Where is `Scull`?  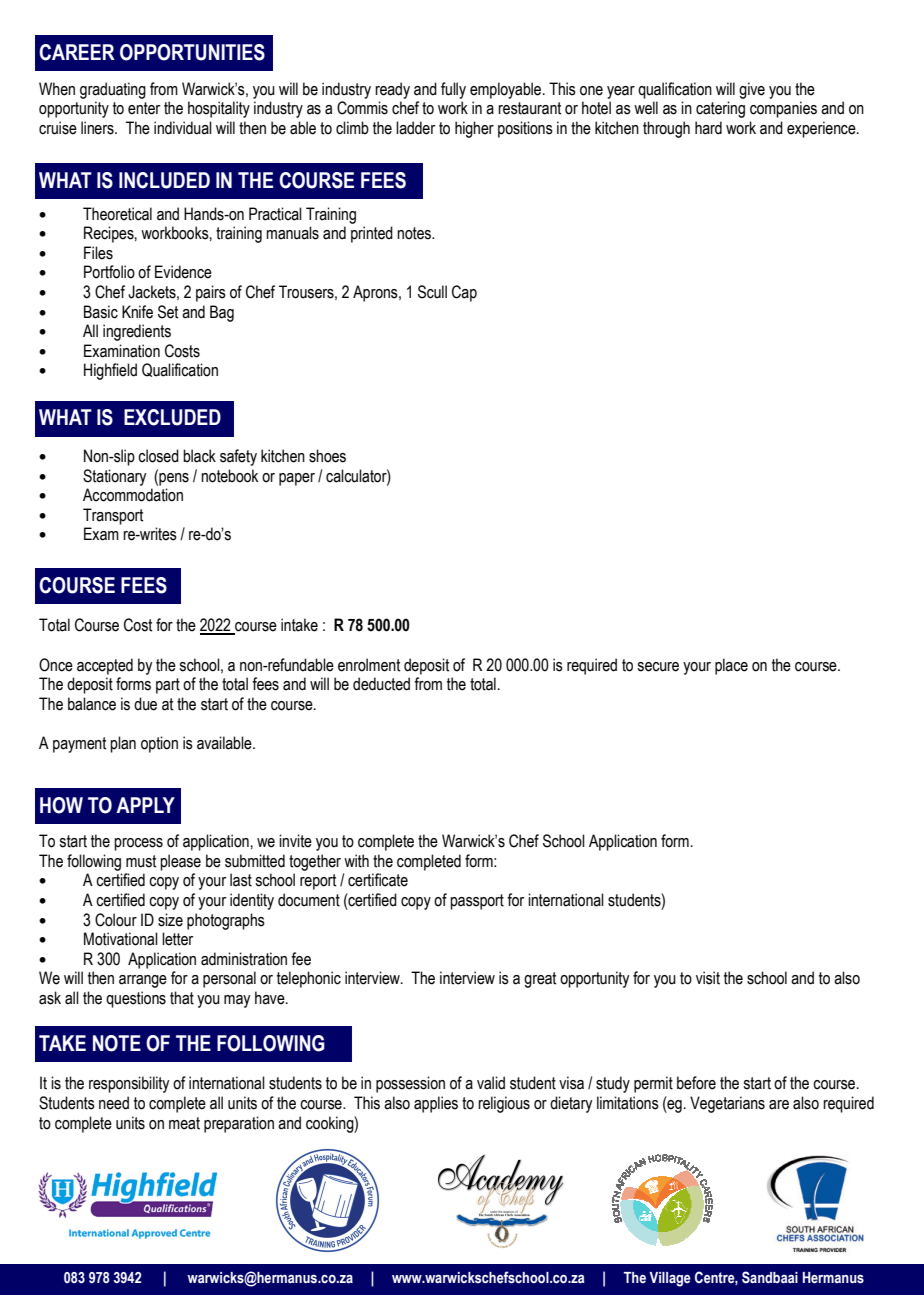 Scull is located at coordinates (432, 292).
